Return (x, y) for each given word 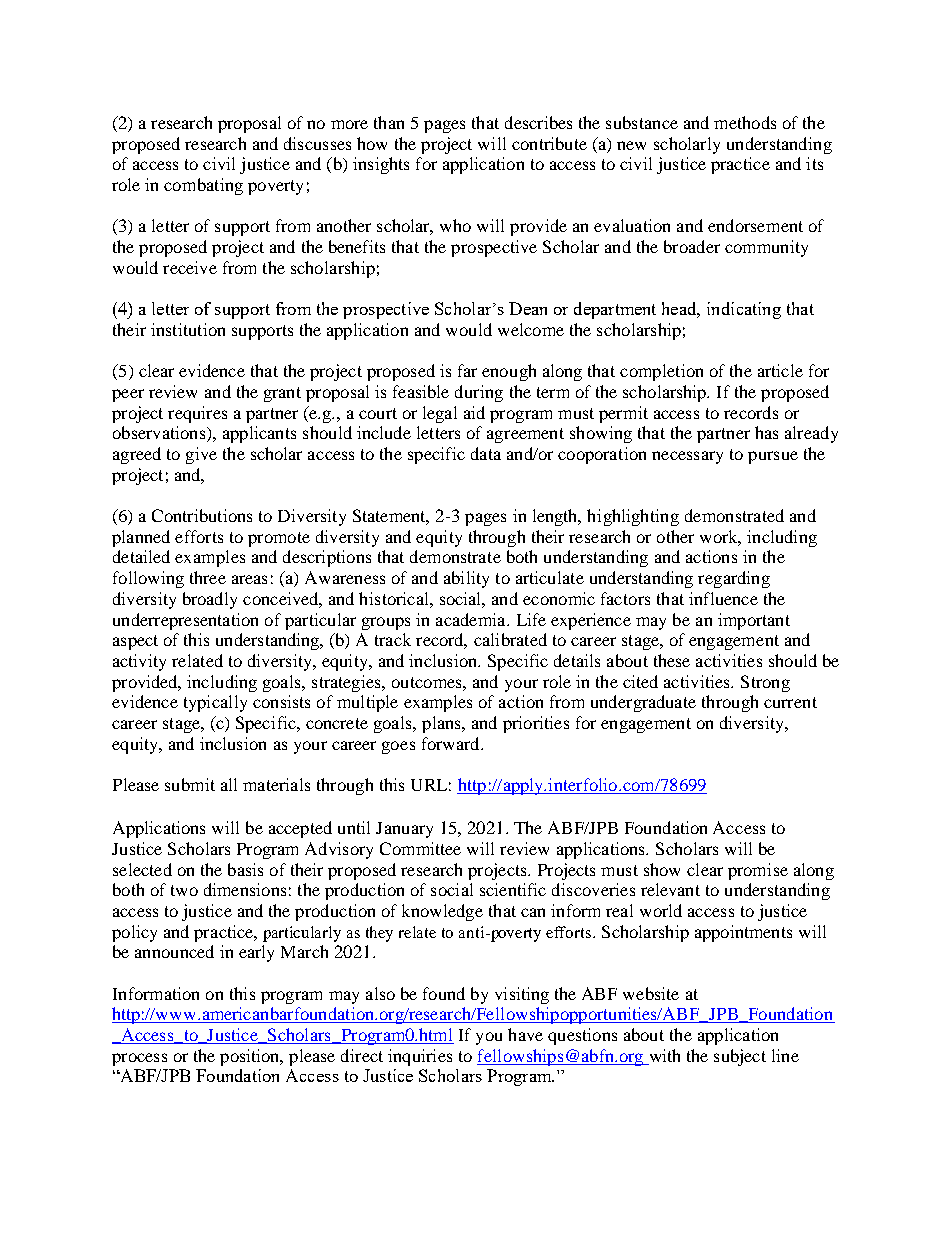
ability (466, 579)
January (404, 830)
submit (190, 784)
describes (538, 122)
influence (723, 598)
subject (740, 1057)
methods (745, 122)
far (467, 370)
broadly (210, 600)
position (251, 1057)
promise (758, 871)
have (525, 1034)
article (780, 370)
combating (203, 186)
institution (188, 329)
